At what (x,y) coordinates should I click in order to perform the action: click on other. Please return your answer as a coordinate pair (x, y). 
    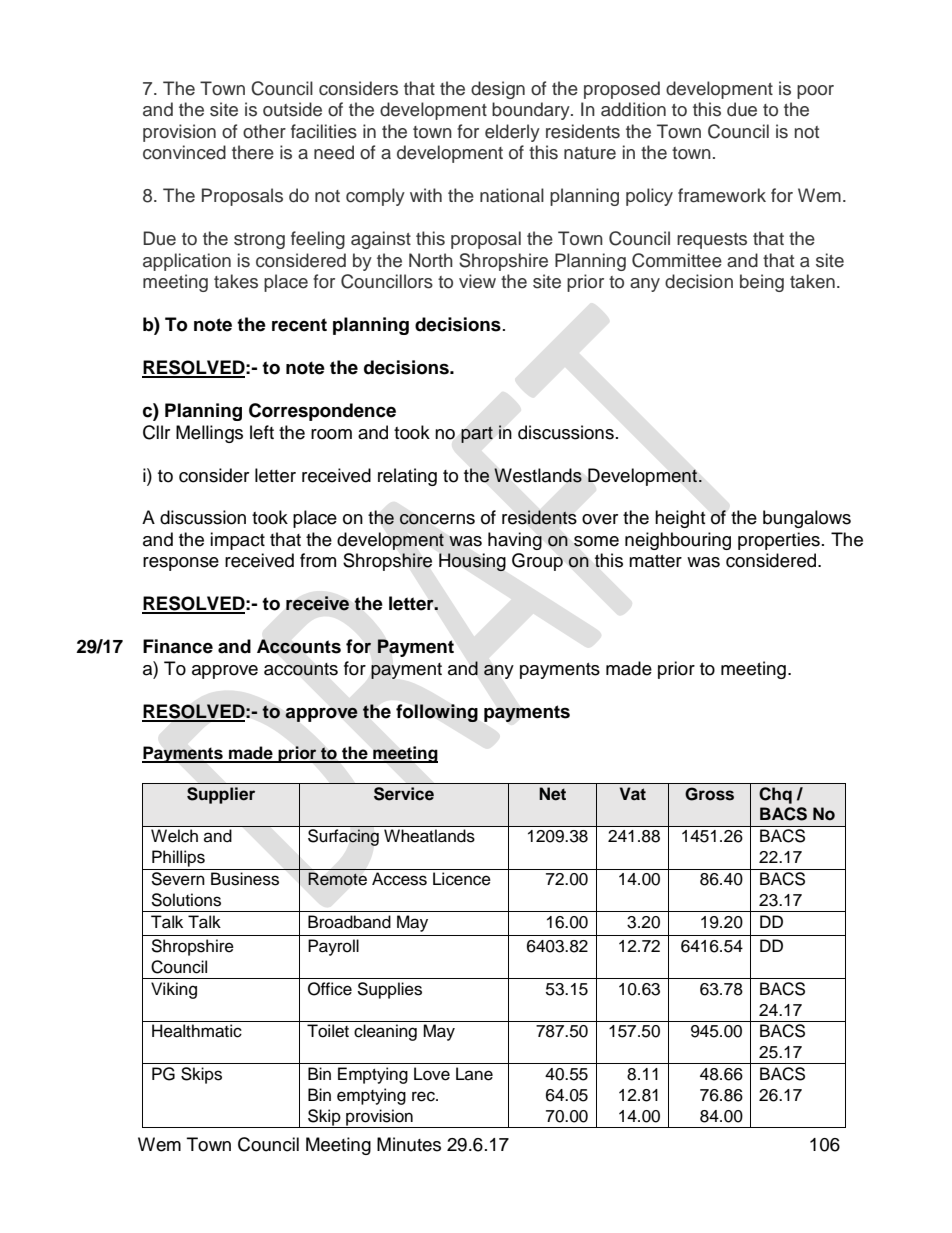
    Looking at the image, I should click on (264, 131).
